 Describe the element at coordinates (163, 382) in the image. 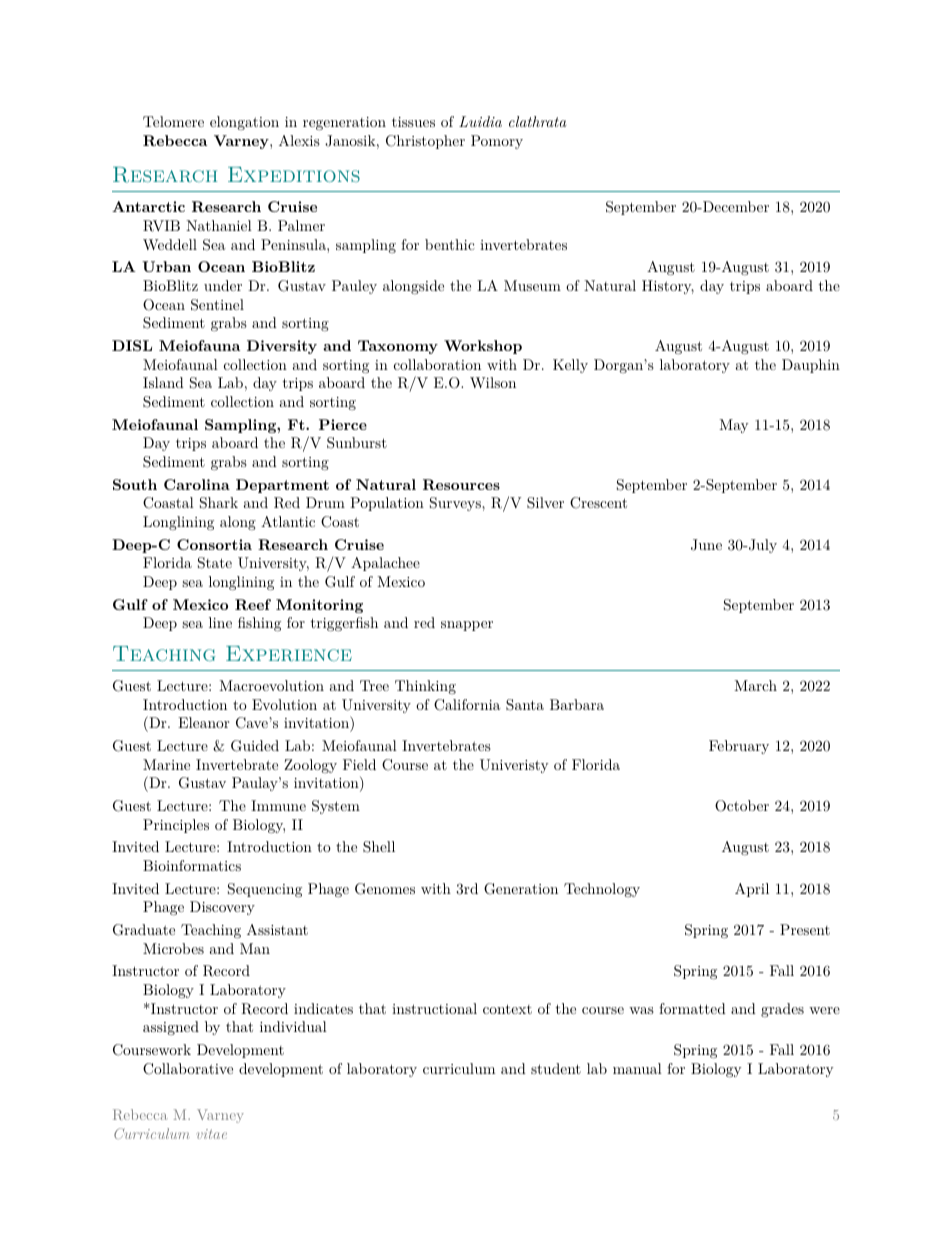

I see `Island` at that location.
